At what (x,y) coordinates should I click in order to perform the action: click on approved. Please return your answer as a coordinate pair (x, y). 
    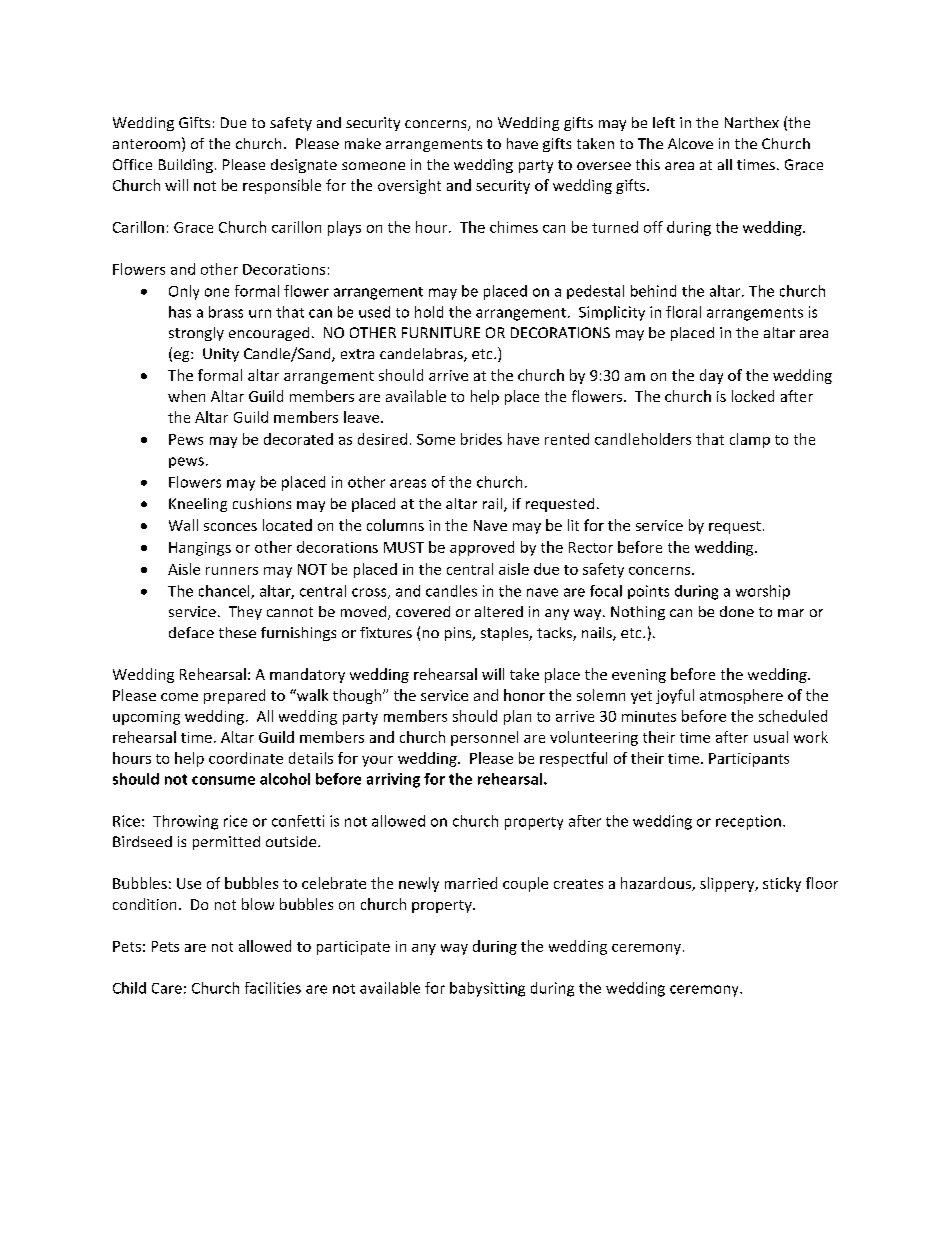
    Looking at the image, I should click on (482, 548).
